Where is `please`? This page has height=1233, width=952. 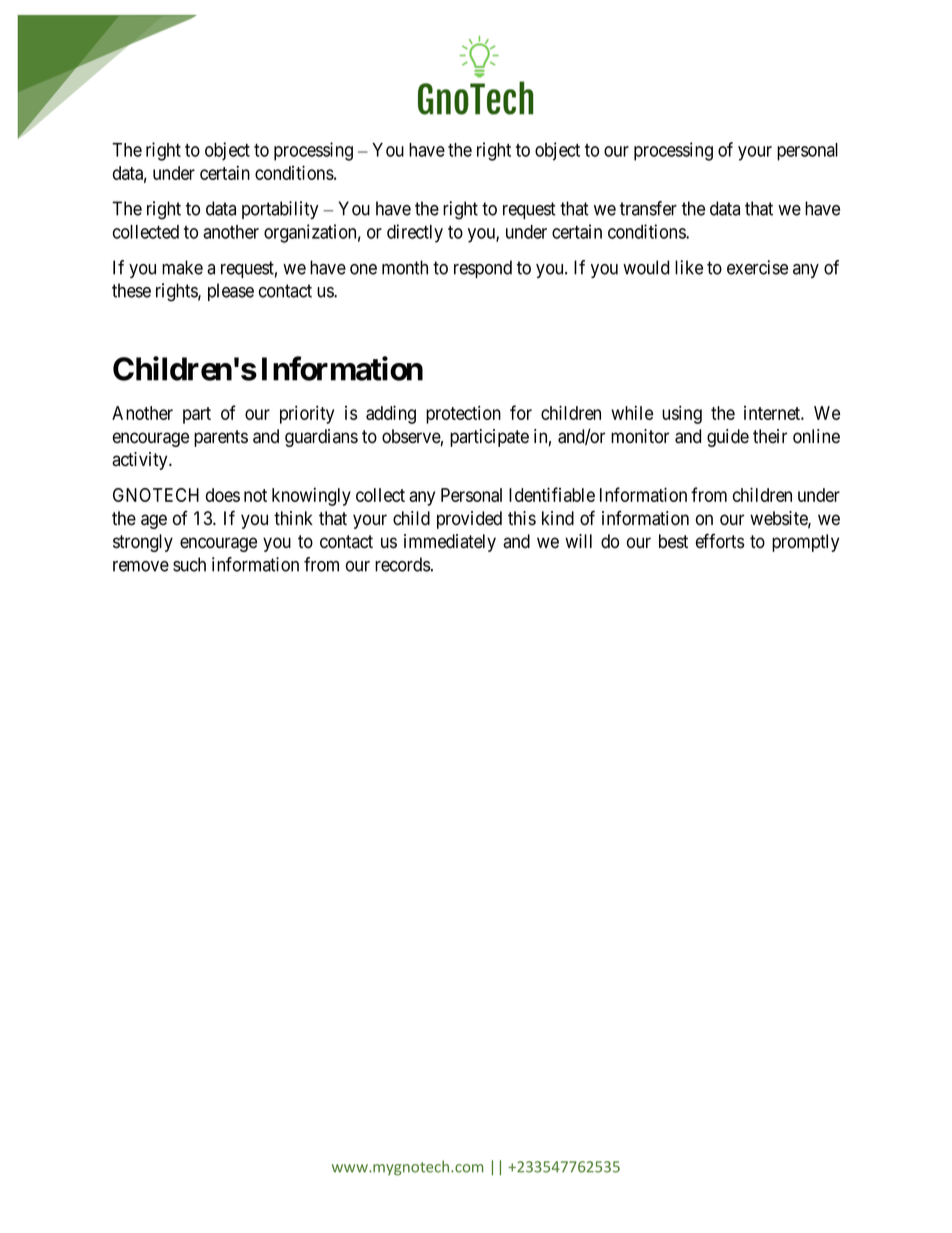 please is located at coordinates (231, 292).
